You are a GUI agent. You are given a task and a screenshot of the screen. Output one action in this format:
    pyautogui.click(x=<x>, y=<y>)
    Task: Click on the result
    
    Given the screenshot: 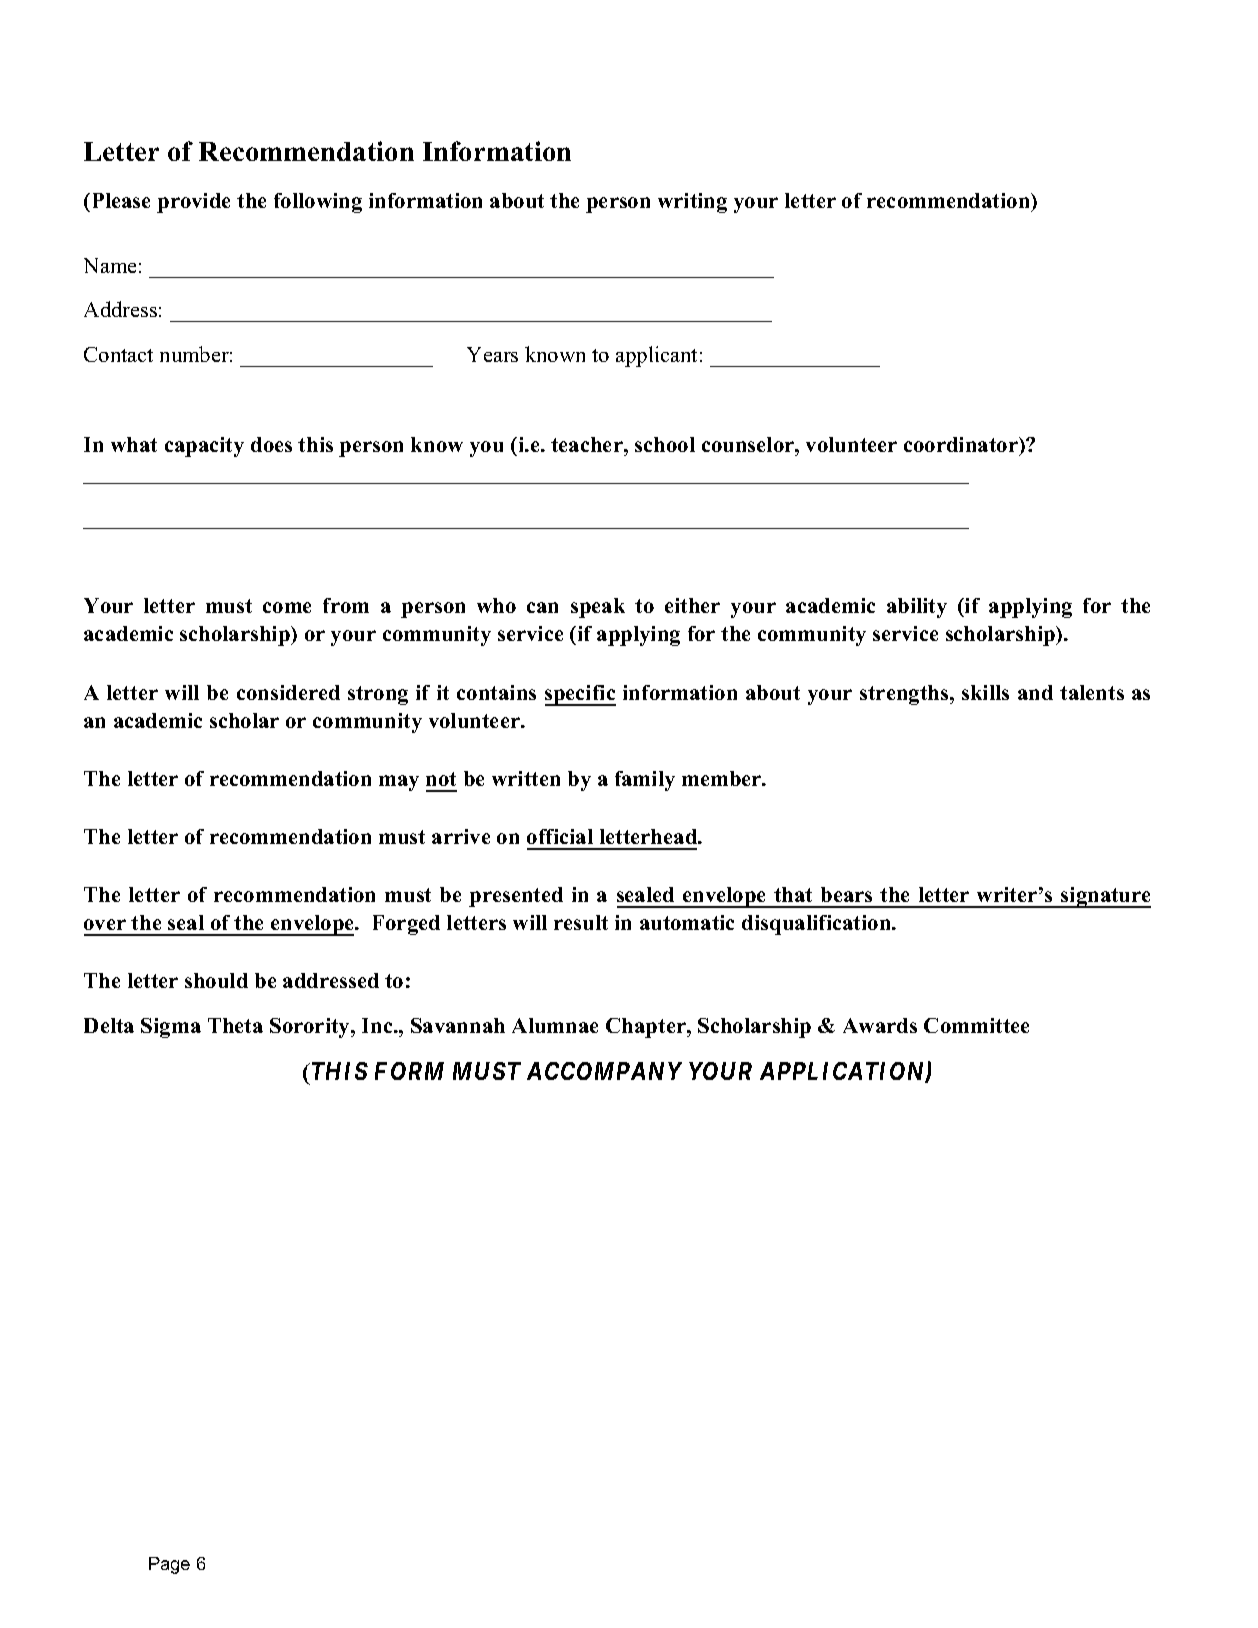 What is the action you would take?
    pyautogui.click(x=581, y=922)
